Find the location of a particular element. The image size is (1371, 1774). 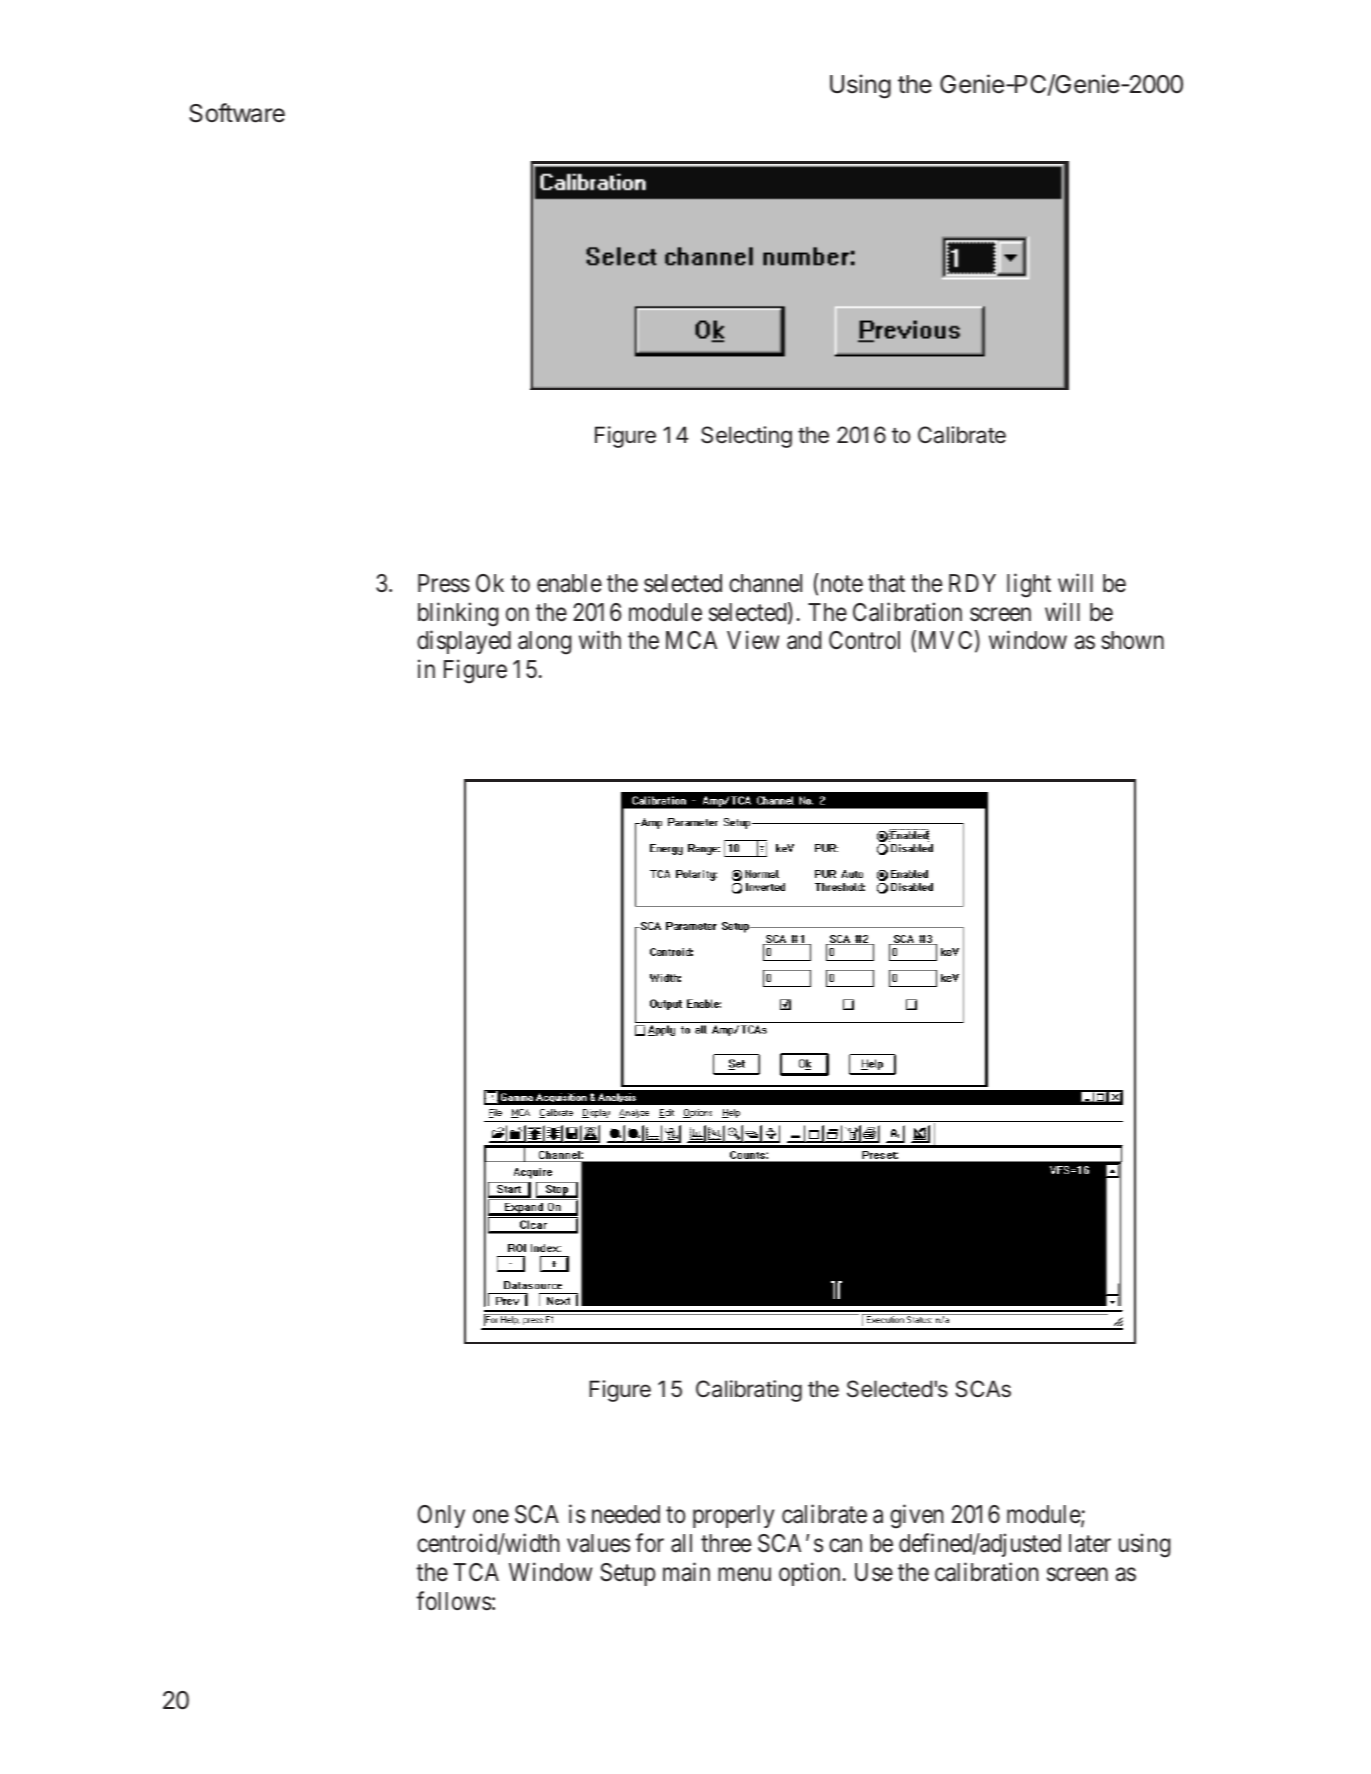

MCA is located at coordinates (691, 640).
